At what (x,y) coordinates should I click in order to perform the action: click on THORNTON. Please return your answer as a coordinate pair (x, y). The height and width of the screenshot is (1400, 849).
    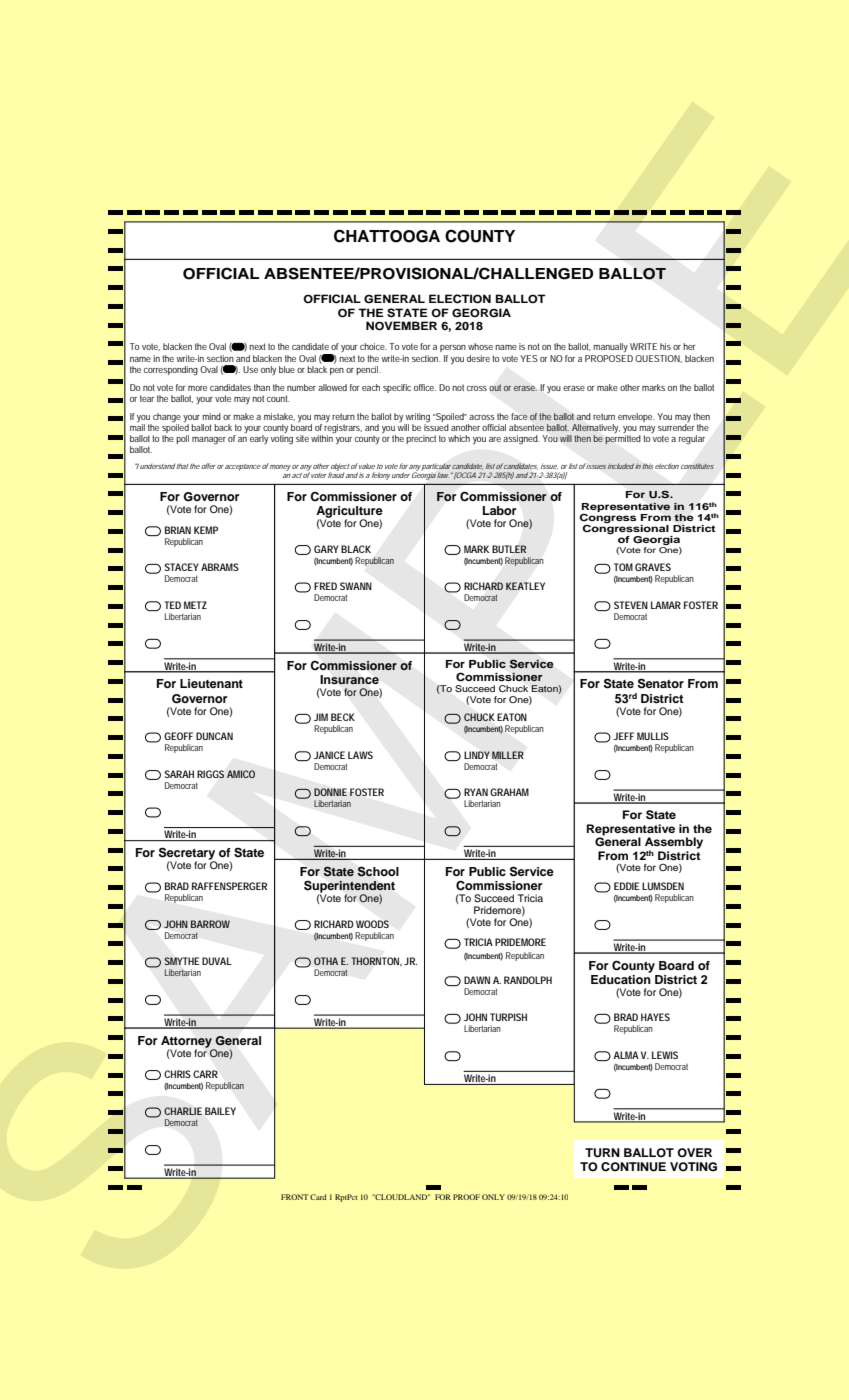
    Looking at the image, I should click on (377, 961).
